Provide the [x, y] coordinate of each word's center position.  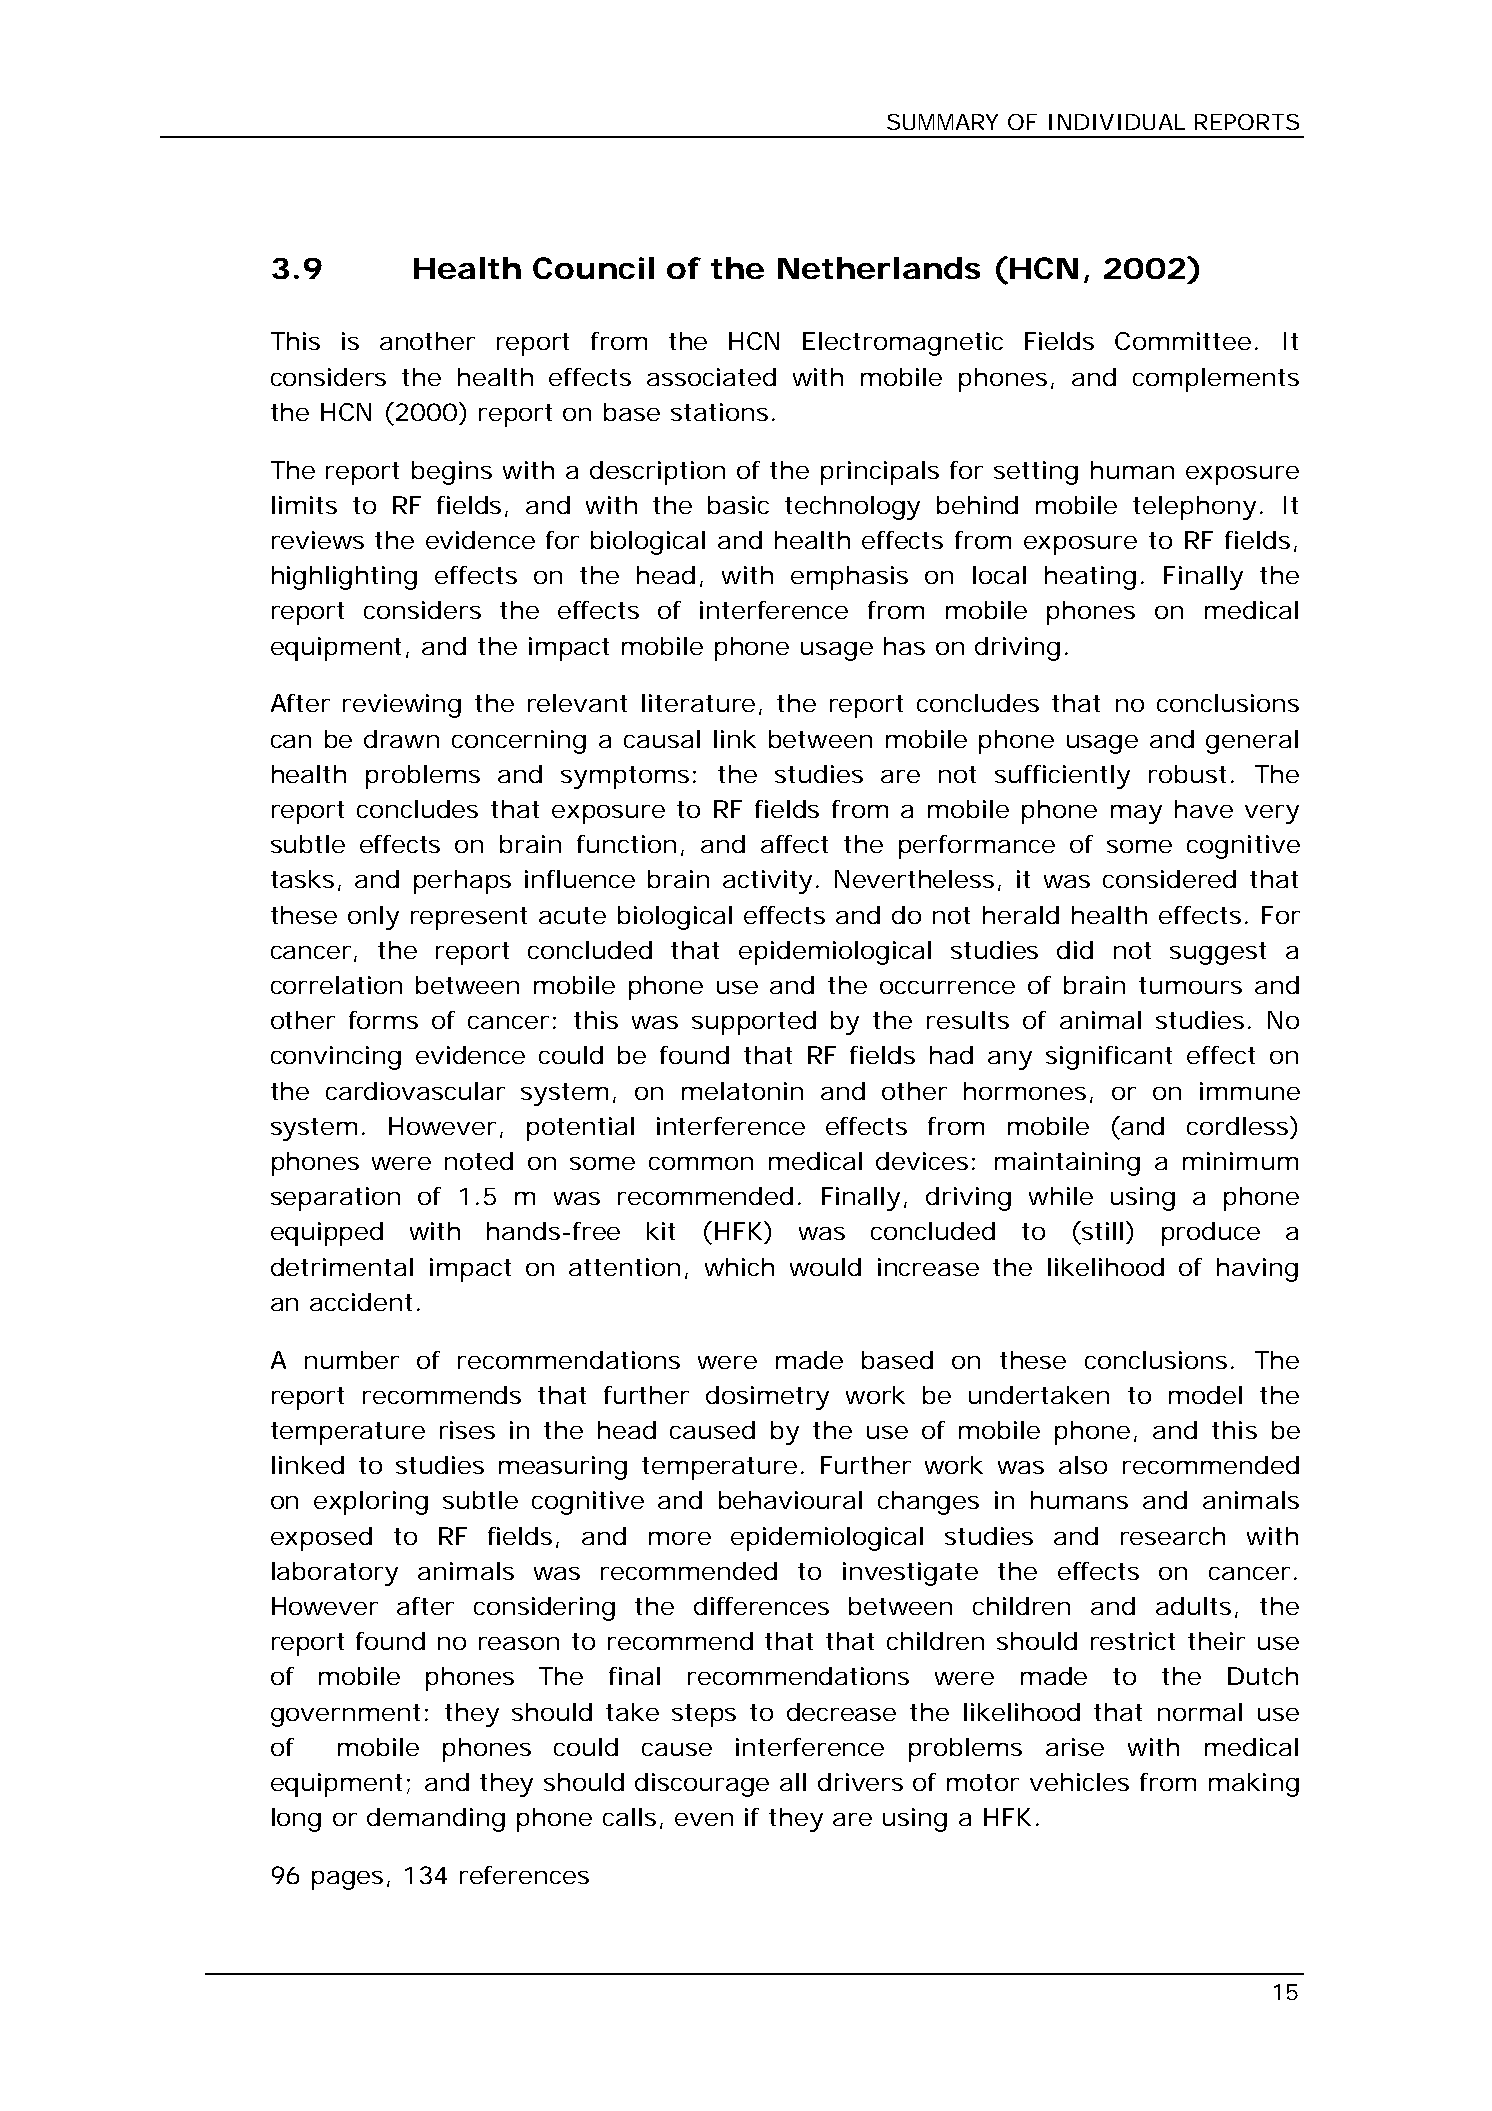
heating [1090, 578]
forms [383, 1020]
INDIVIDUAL [1117, 122]
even [704, 1819]
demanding [436, 1820]
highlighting [344, 578]
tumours [1190, 985]
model [1205, 1395]
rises [467, 1430]
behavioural [790, 1500]
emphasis [849, 578]
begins [452, 473]
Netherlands [879, 268]
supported [754, 1023]
